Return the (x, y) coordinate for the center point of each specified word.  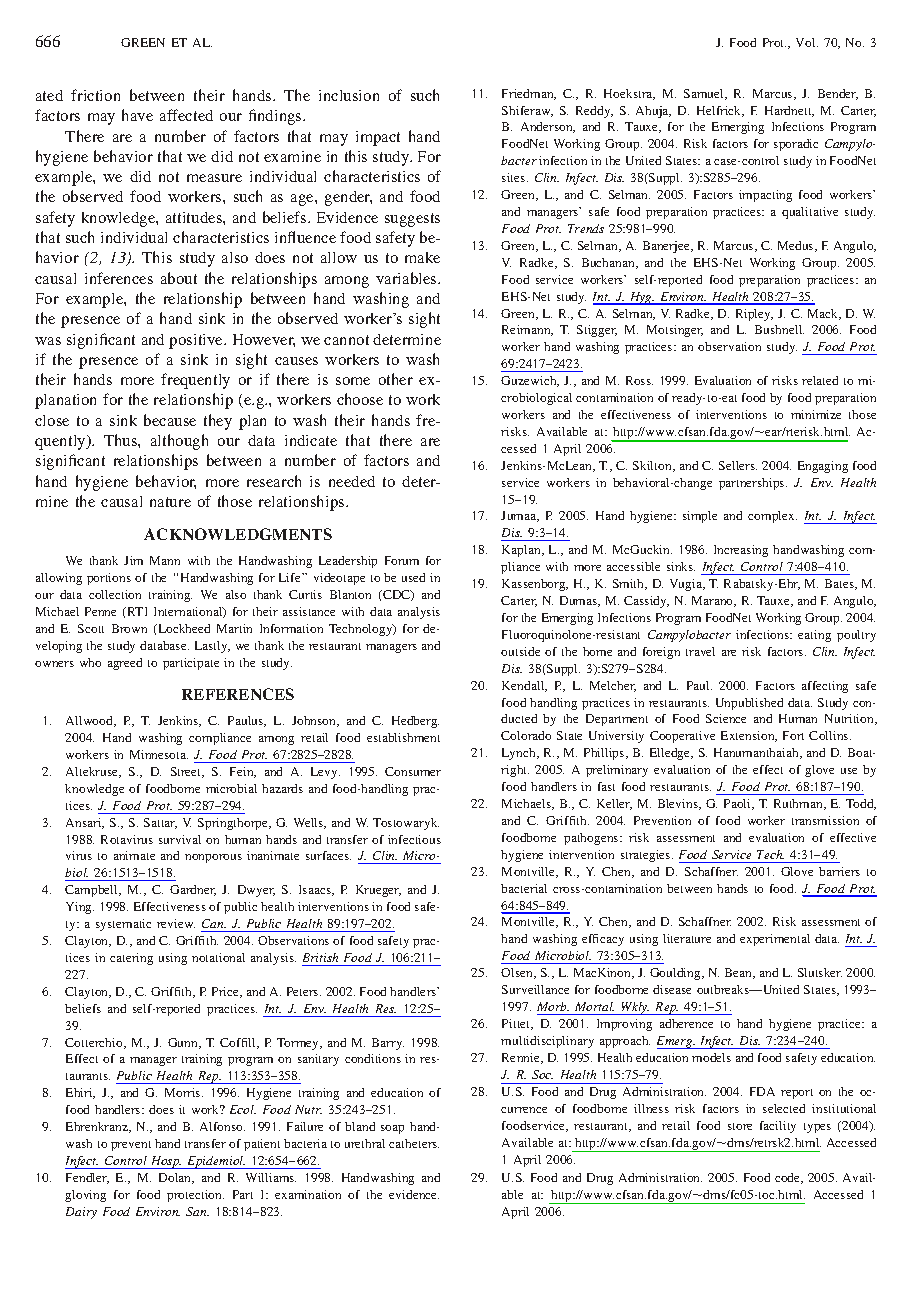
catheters (414, 1143)
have (137, 115)
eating (814, 636)
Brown (129, 628)
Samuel (705, 94)
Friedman (529, 94)
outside (520, 651)
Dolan (176, 1178)
